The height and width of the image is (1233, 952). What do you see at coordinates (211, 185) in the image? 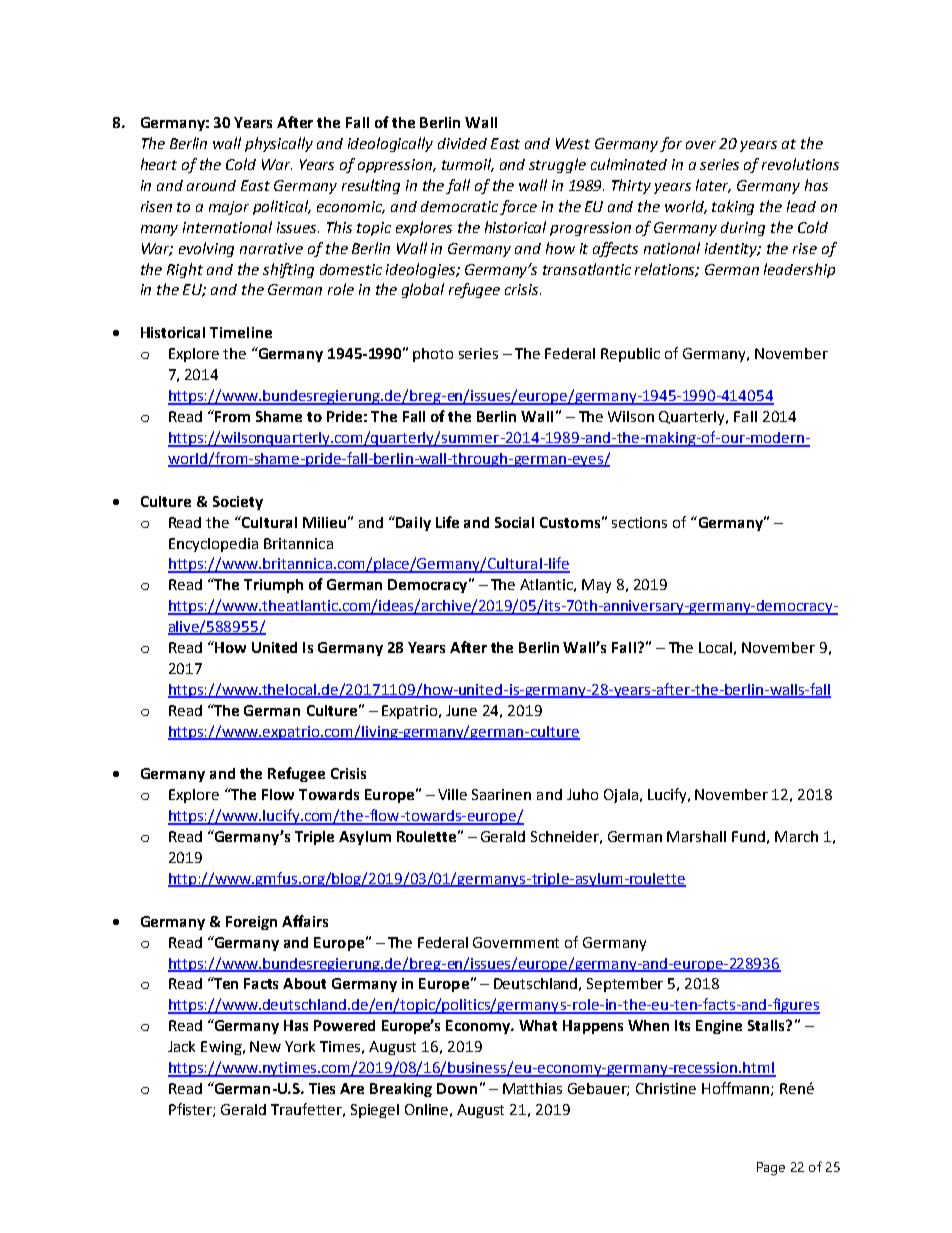
I see `around` at bounding box center [211, 185].
